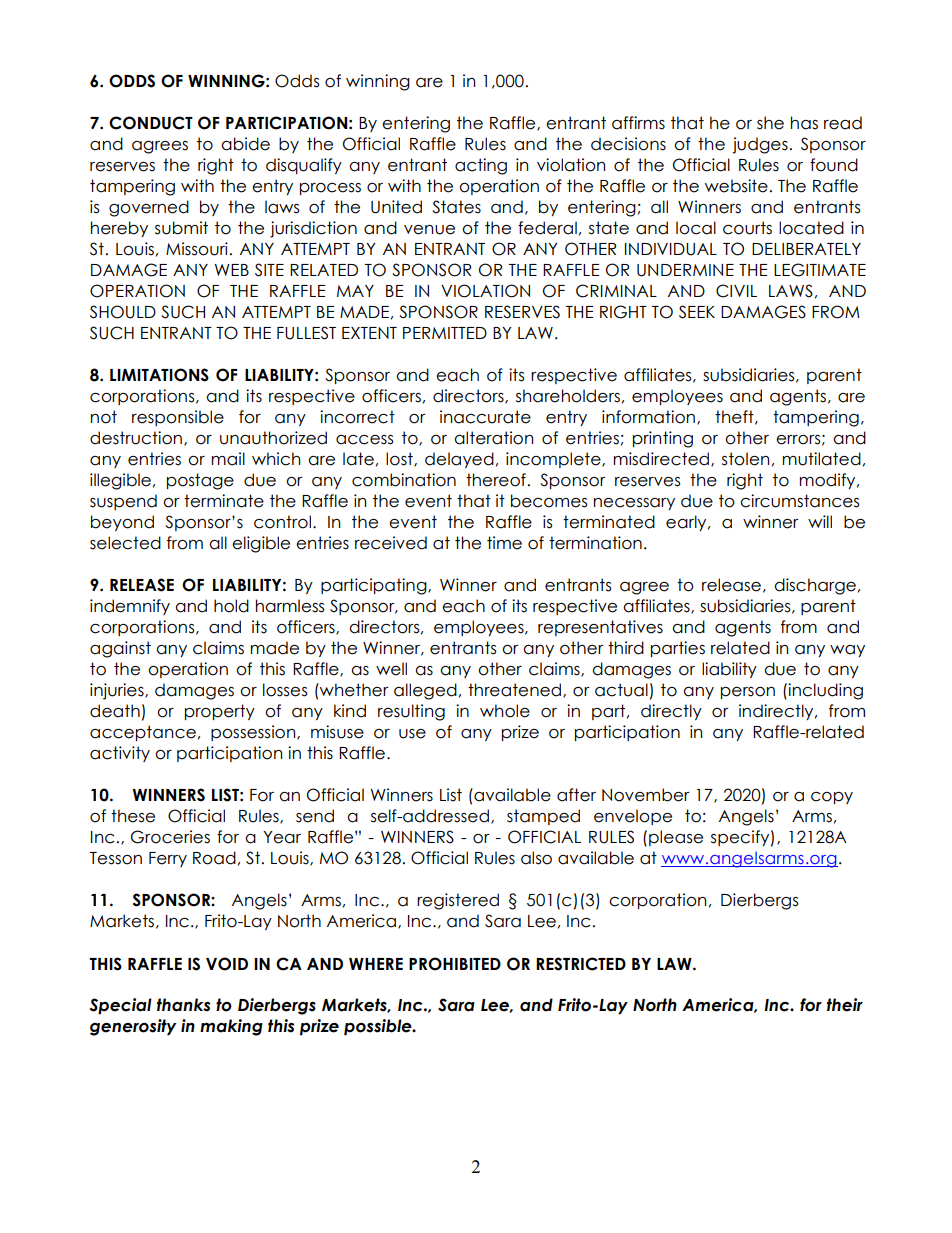 The width and height of the screenshot is (952, 1233). I want to click on acting, so click(481, 166).
